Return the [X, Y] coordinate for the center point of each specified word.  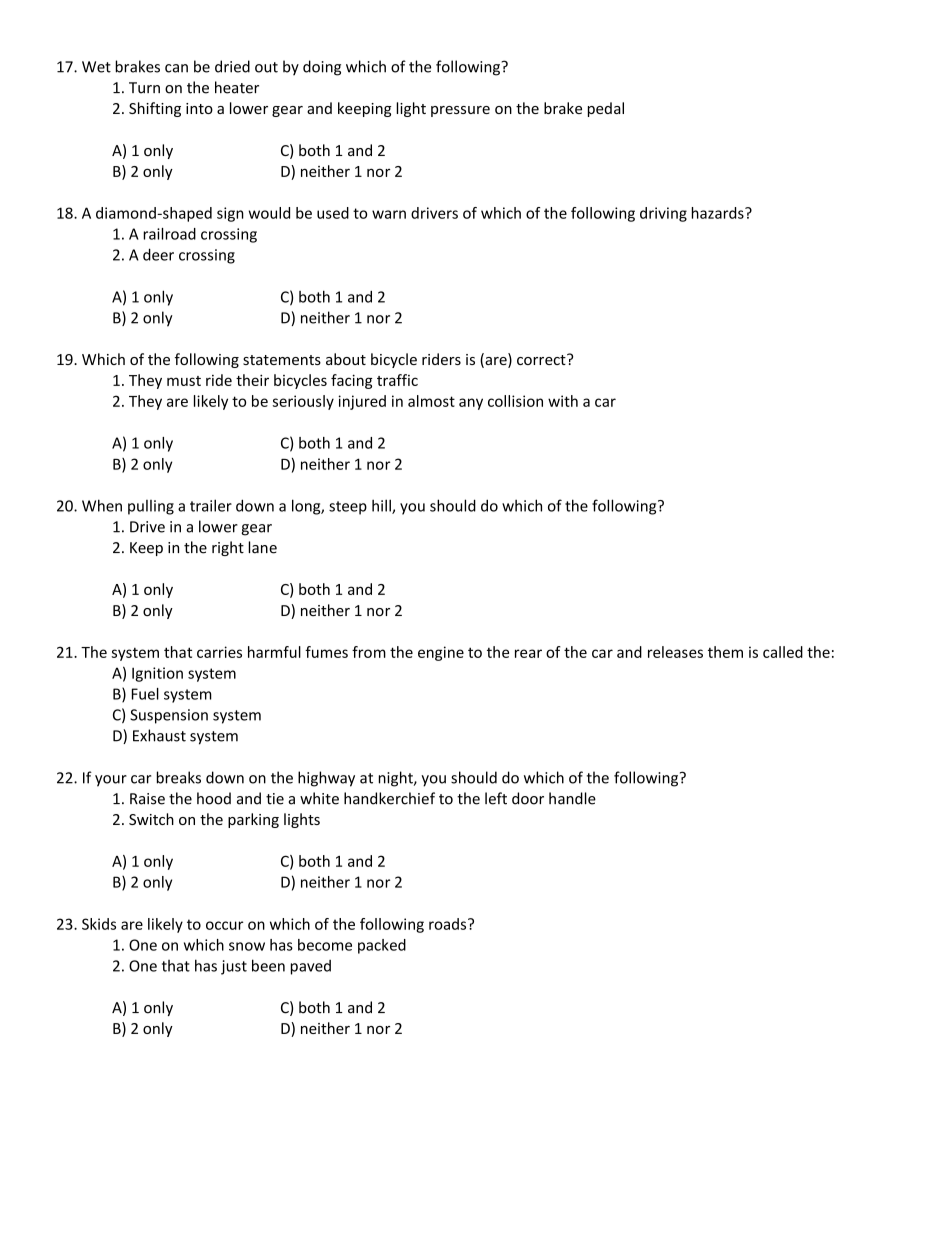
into [199, 108]
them [725, 652]
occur [225, 925]
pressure [460, 111]
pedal [606, 109]
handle [572, 798]
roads [449, 924]
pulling [151, 507]
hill [382, 506]
